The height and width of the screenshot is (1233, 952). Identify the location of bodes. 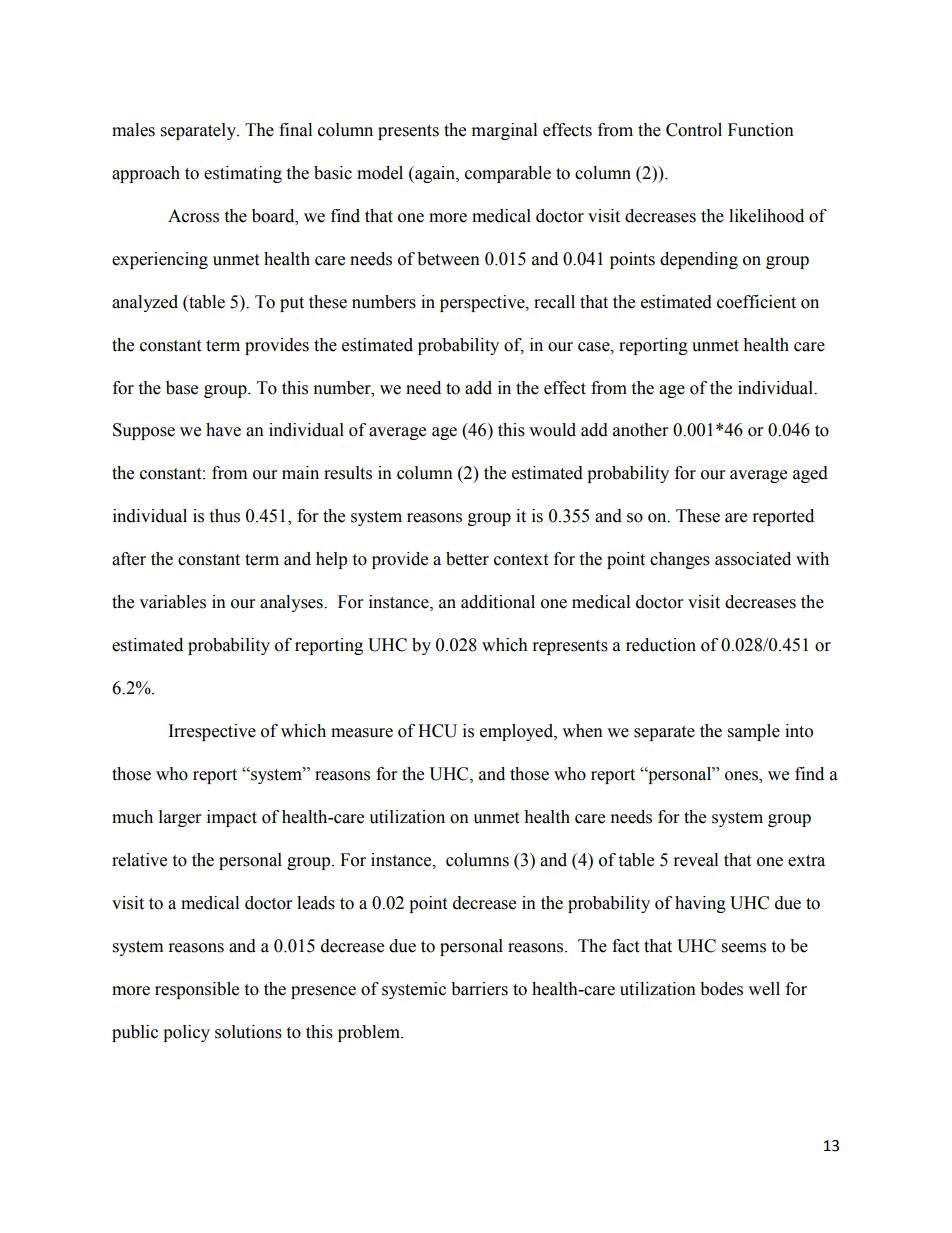
(721, 989).
